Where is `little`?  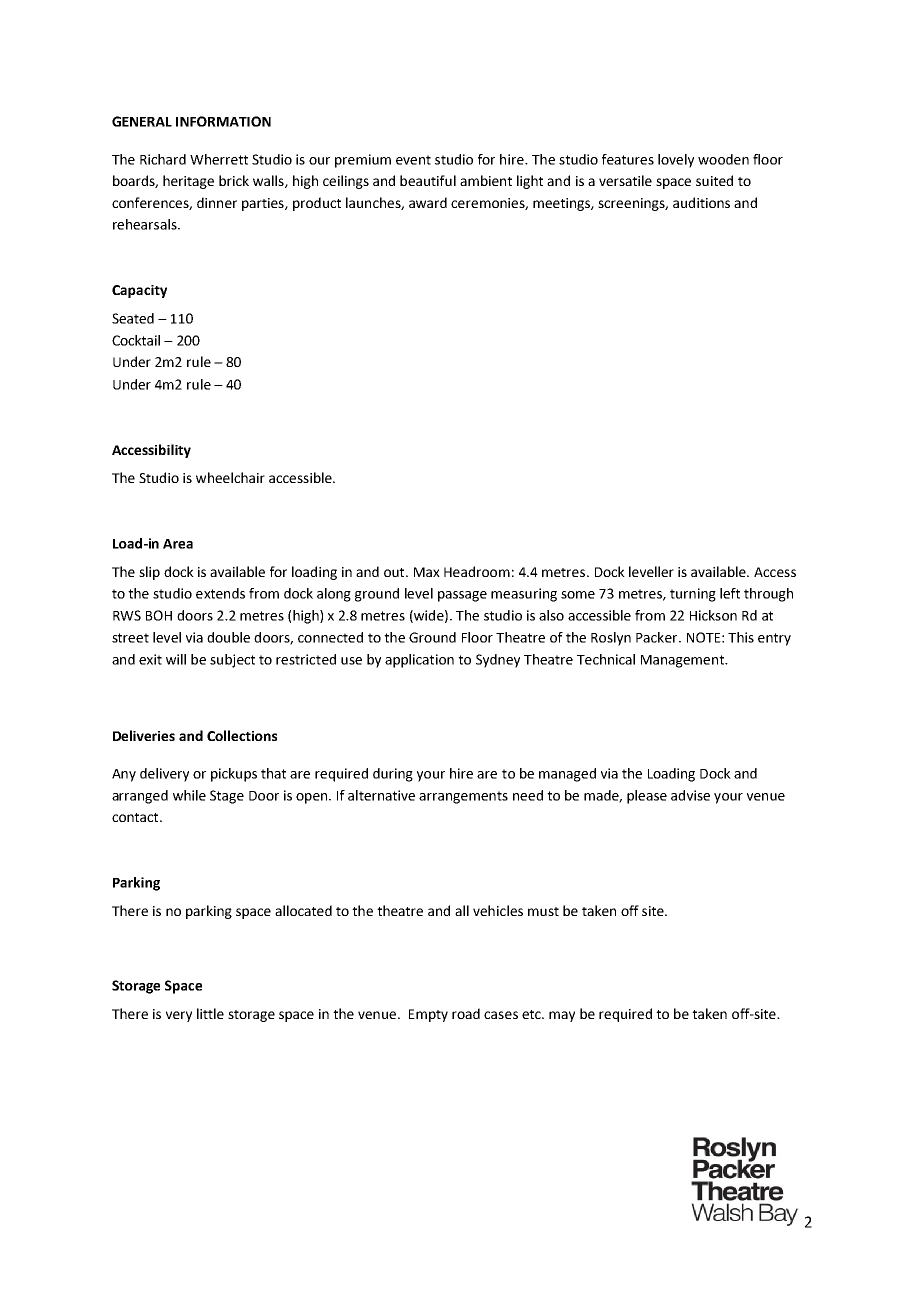
little is located at coordinates (210, 1013).
